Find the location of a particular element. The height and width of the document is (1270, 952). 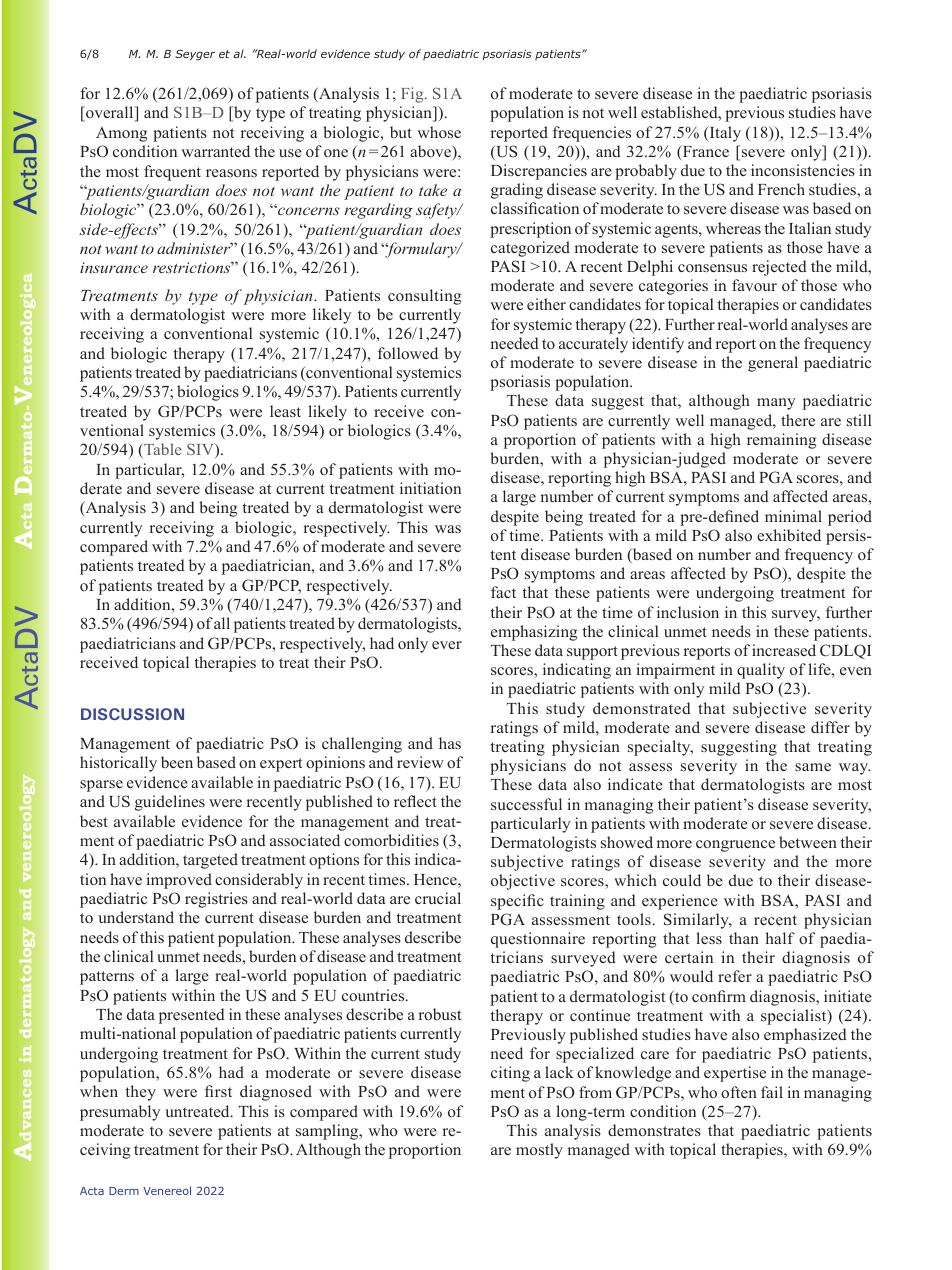

fail is located at coordinates (772, 1092).
